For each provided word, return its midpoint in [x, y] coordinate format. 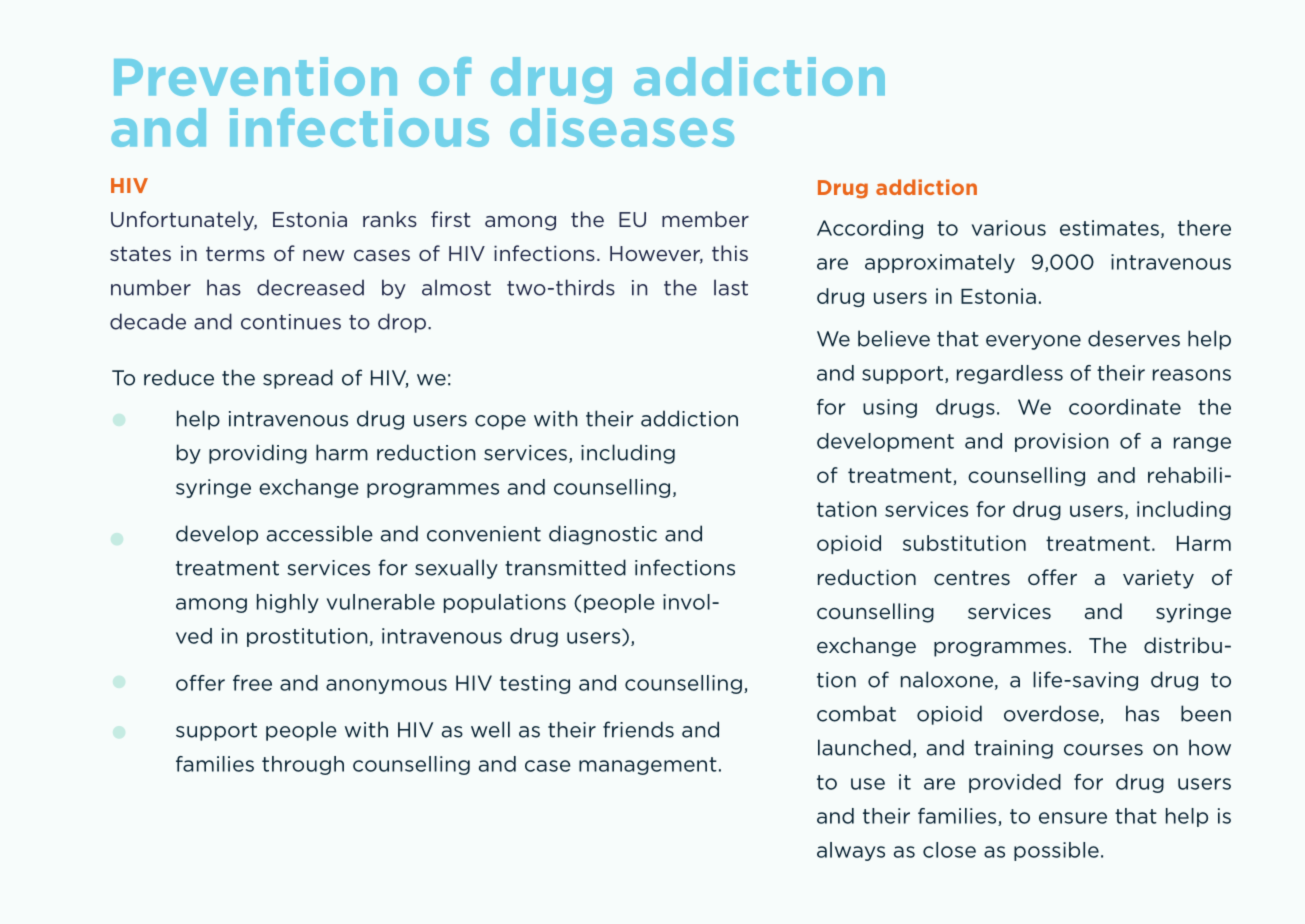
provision [1061, 442]
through [303, 765]
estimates [1109, 228]
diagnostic [603, 535]
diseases [622, 127]
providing [258, 454]
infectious [359, 127]
